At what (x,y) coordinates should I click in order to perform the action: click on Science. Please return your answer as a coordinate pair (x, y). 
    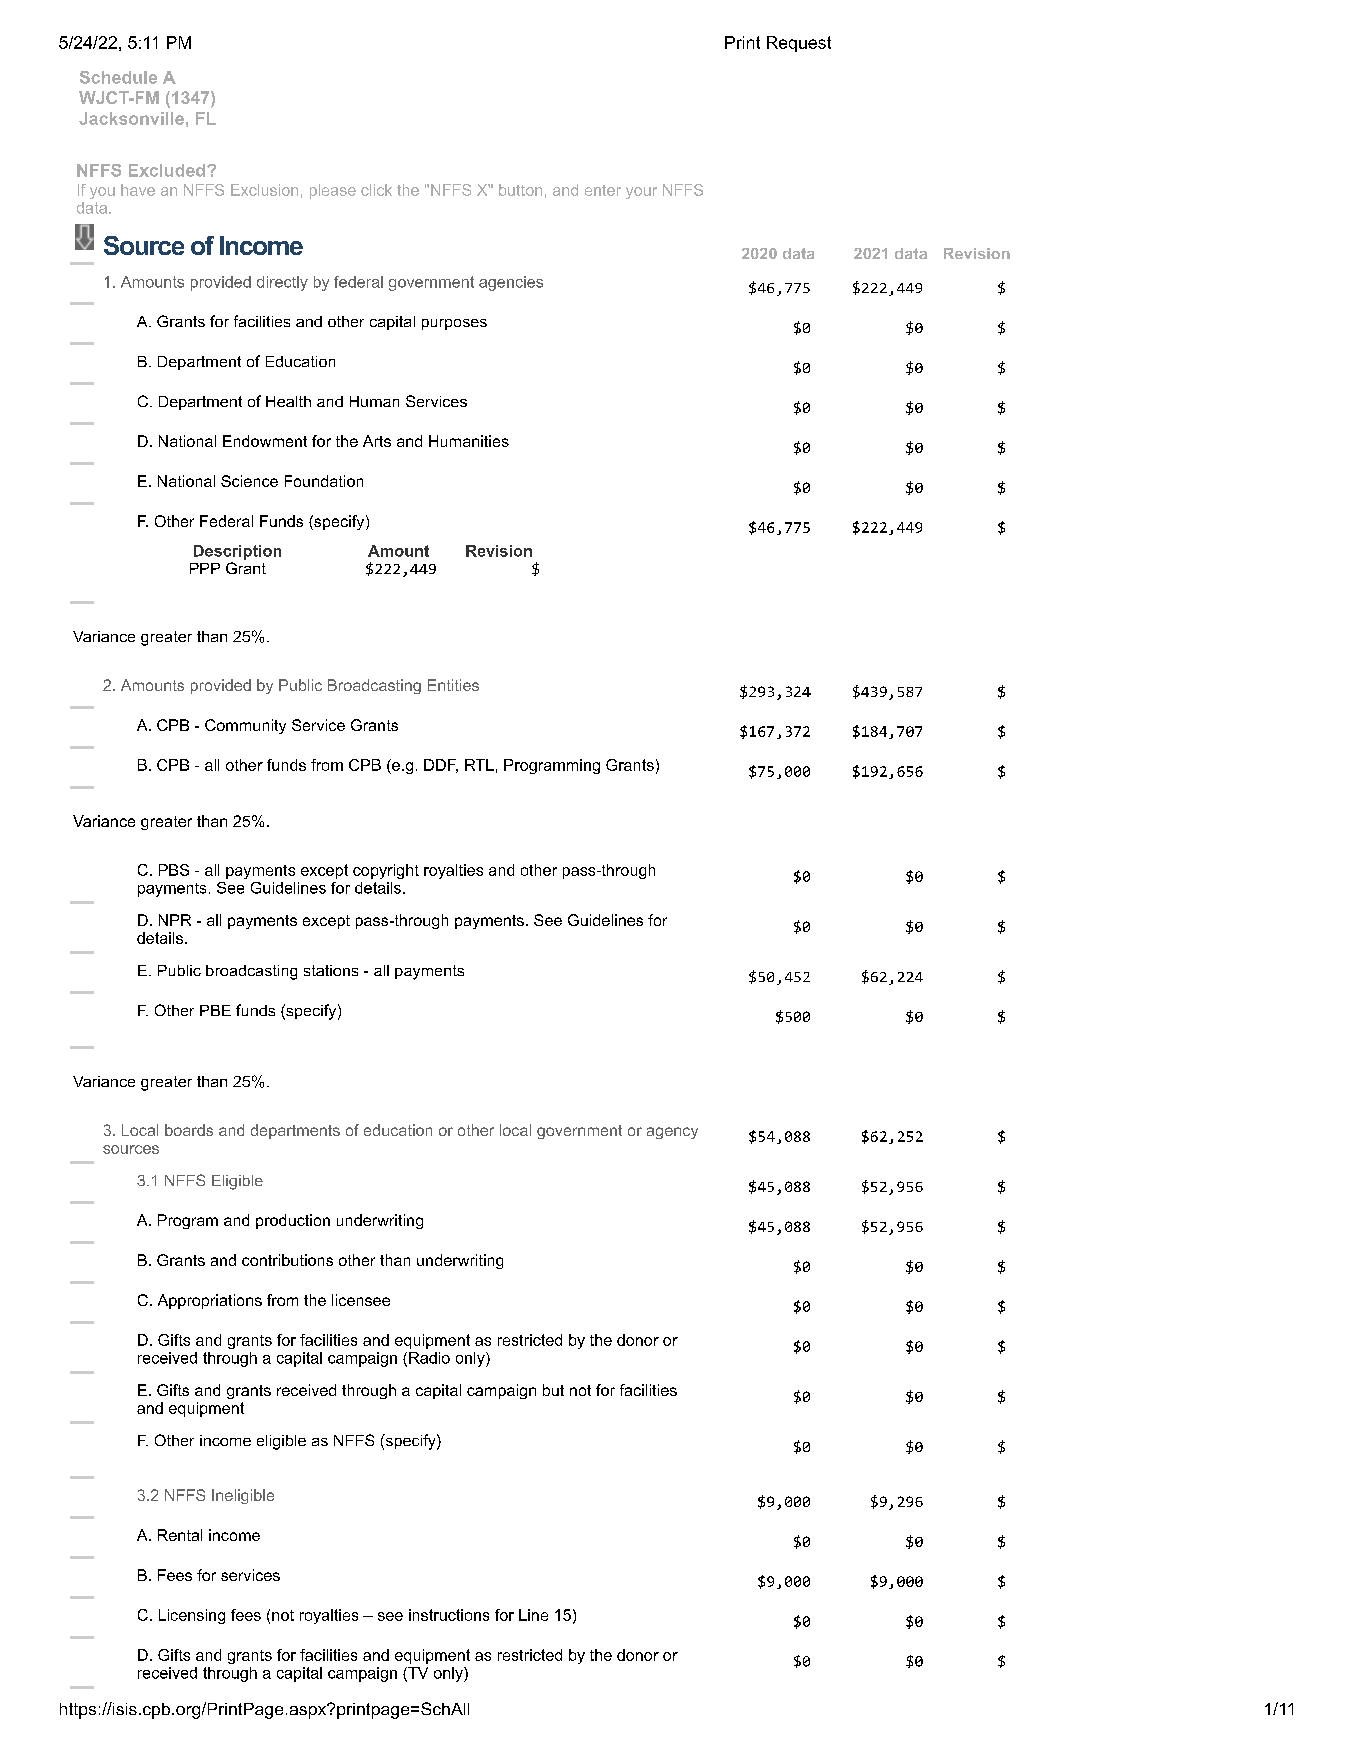
    Looking at the image, I should click on (249, 481).
